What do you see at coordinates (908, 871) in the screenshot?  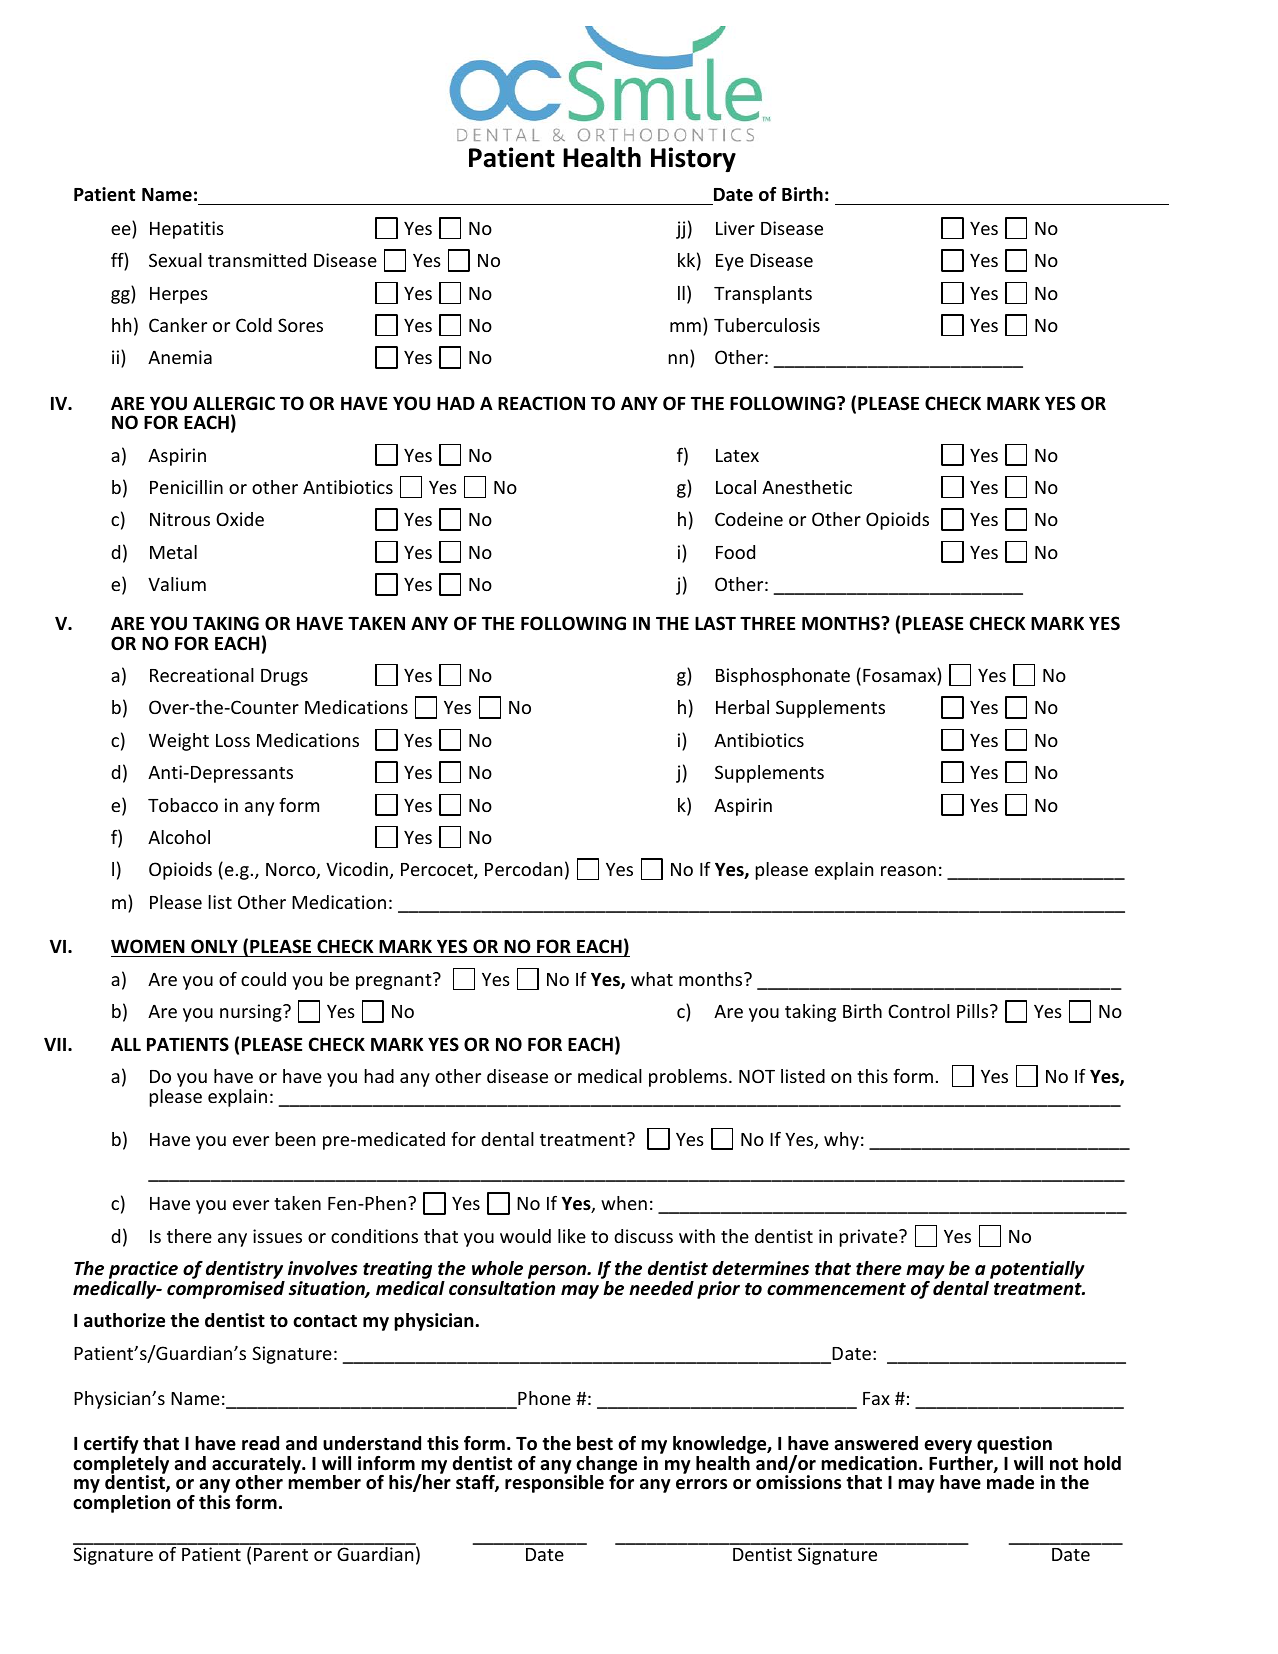 I see `reason` at bounding box center [908, 871].
